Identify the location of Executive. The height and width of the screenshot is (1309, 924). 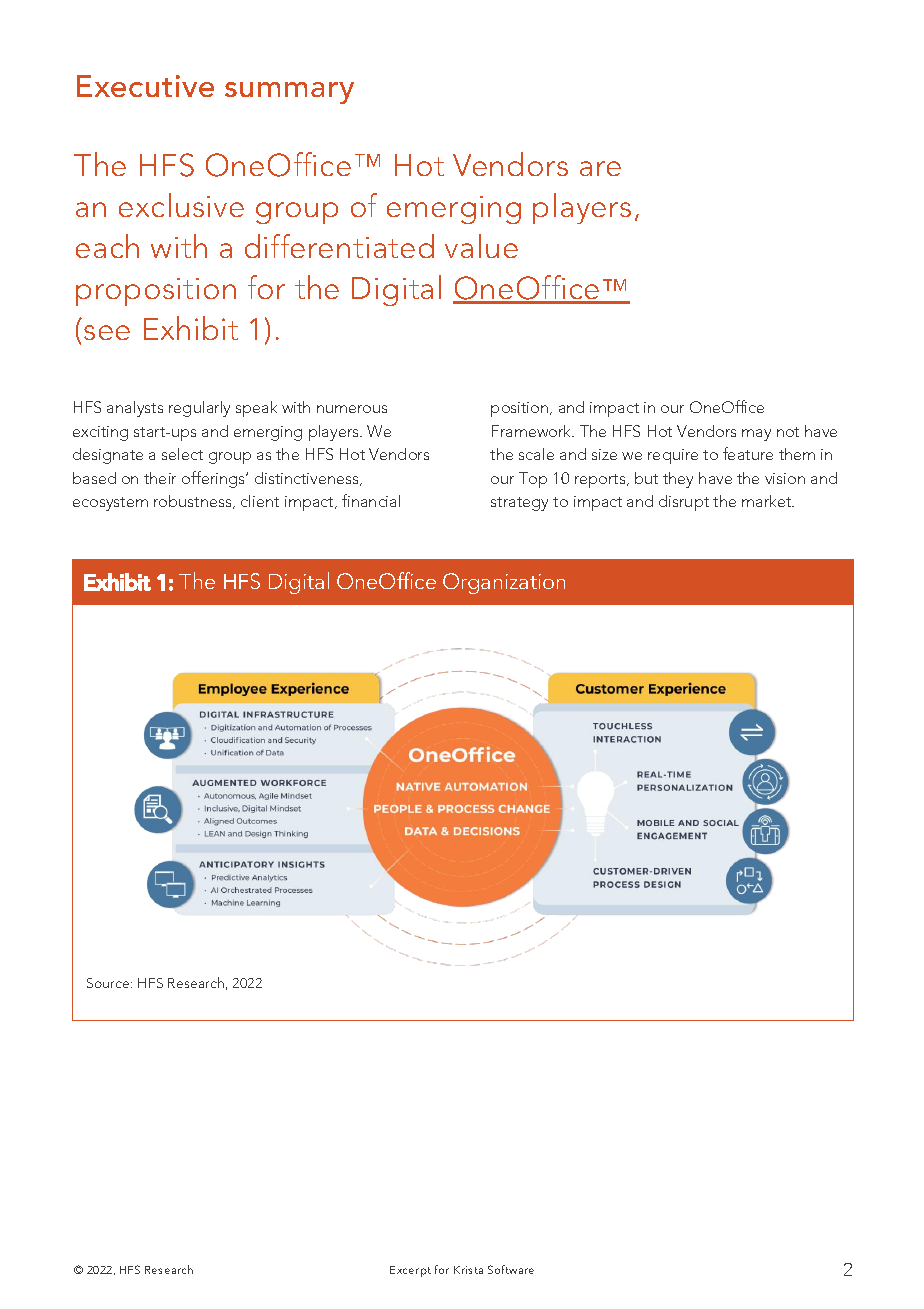
(145, 86).
